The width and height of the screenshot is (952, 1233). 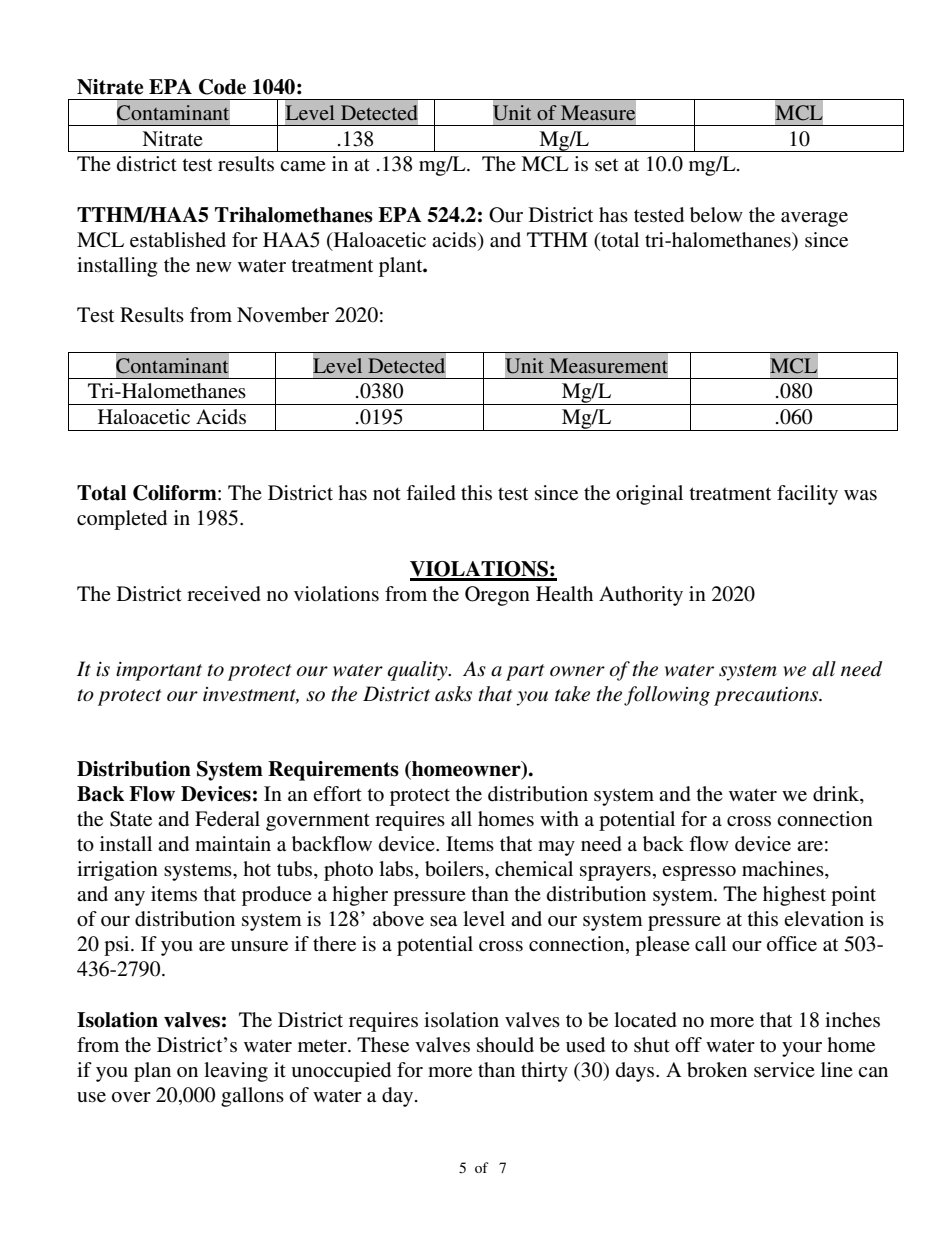 I want to click on service, so click(x=784, y=1070).
